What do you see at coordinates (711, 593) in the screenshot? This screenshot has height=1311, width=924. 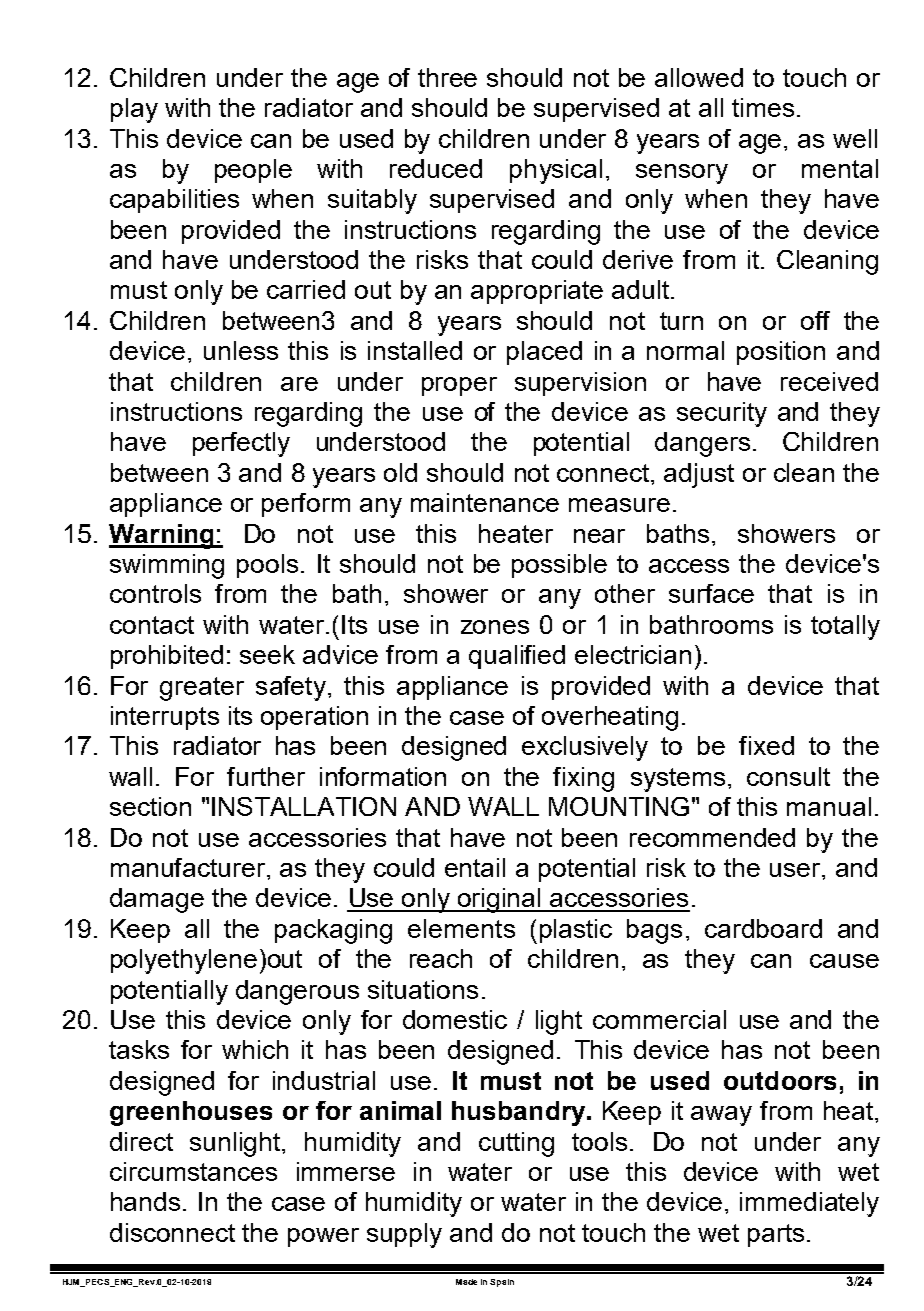 I see `surface` at bounding box center [711, 593].
